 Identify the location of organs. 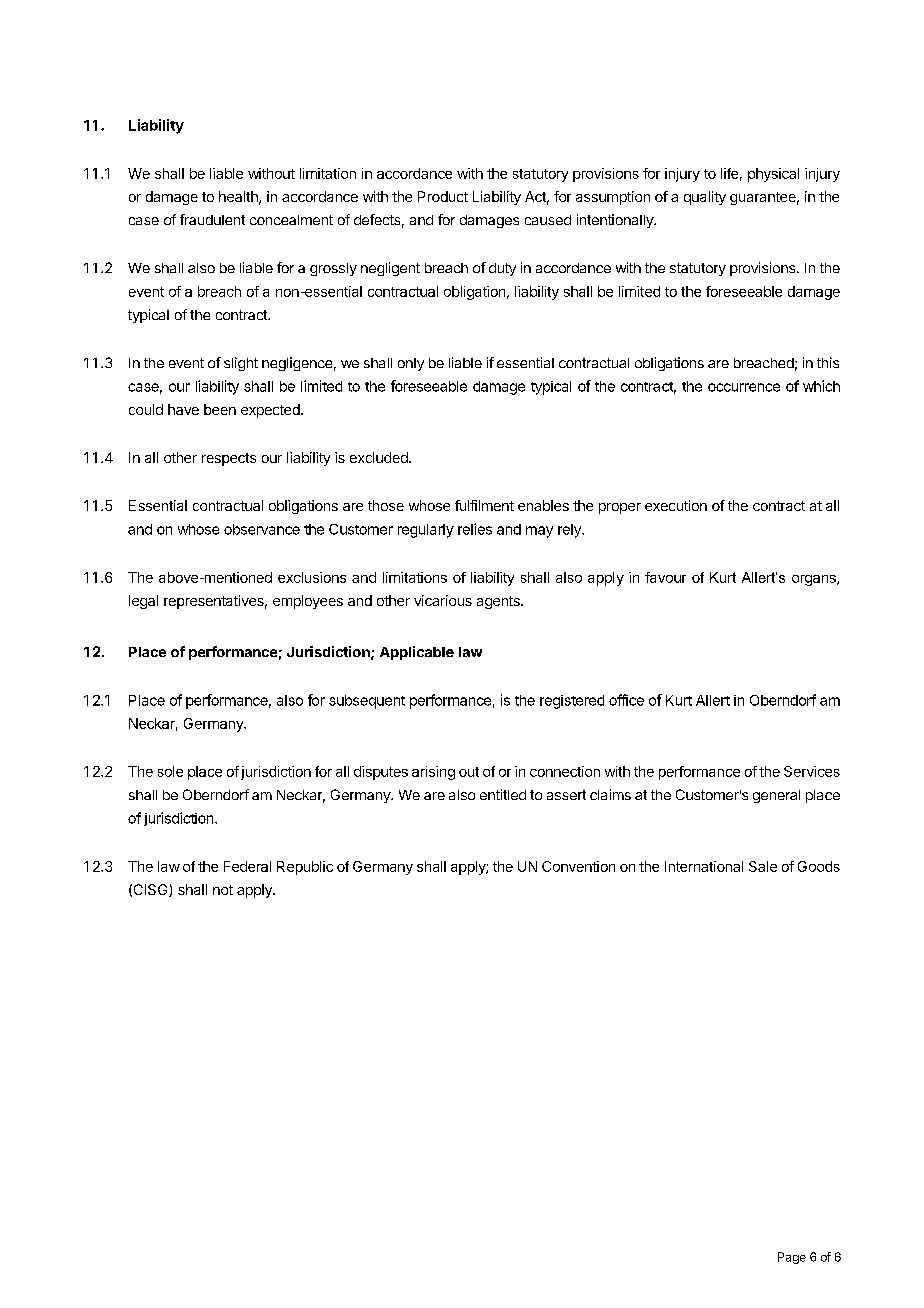
(815, 580).
